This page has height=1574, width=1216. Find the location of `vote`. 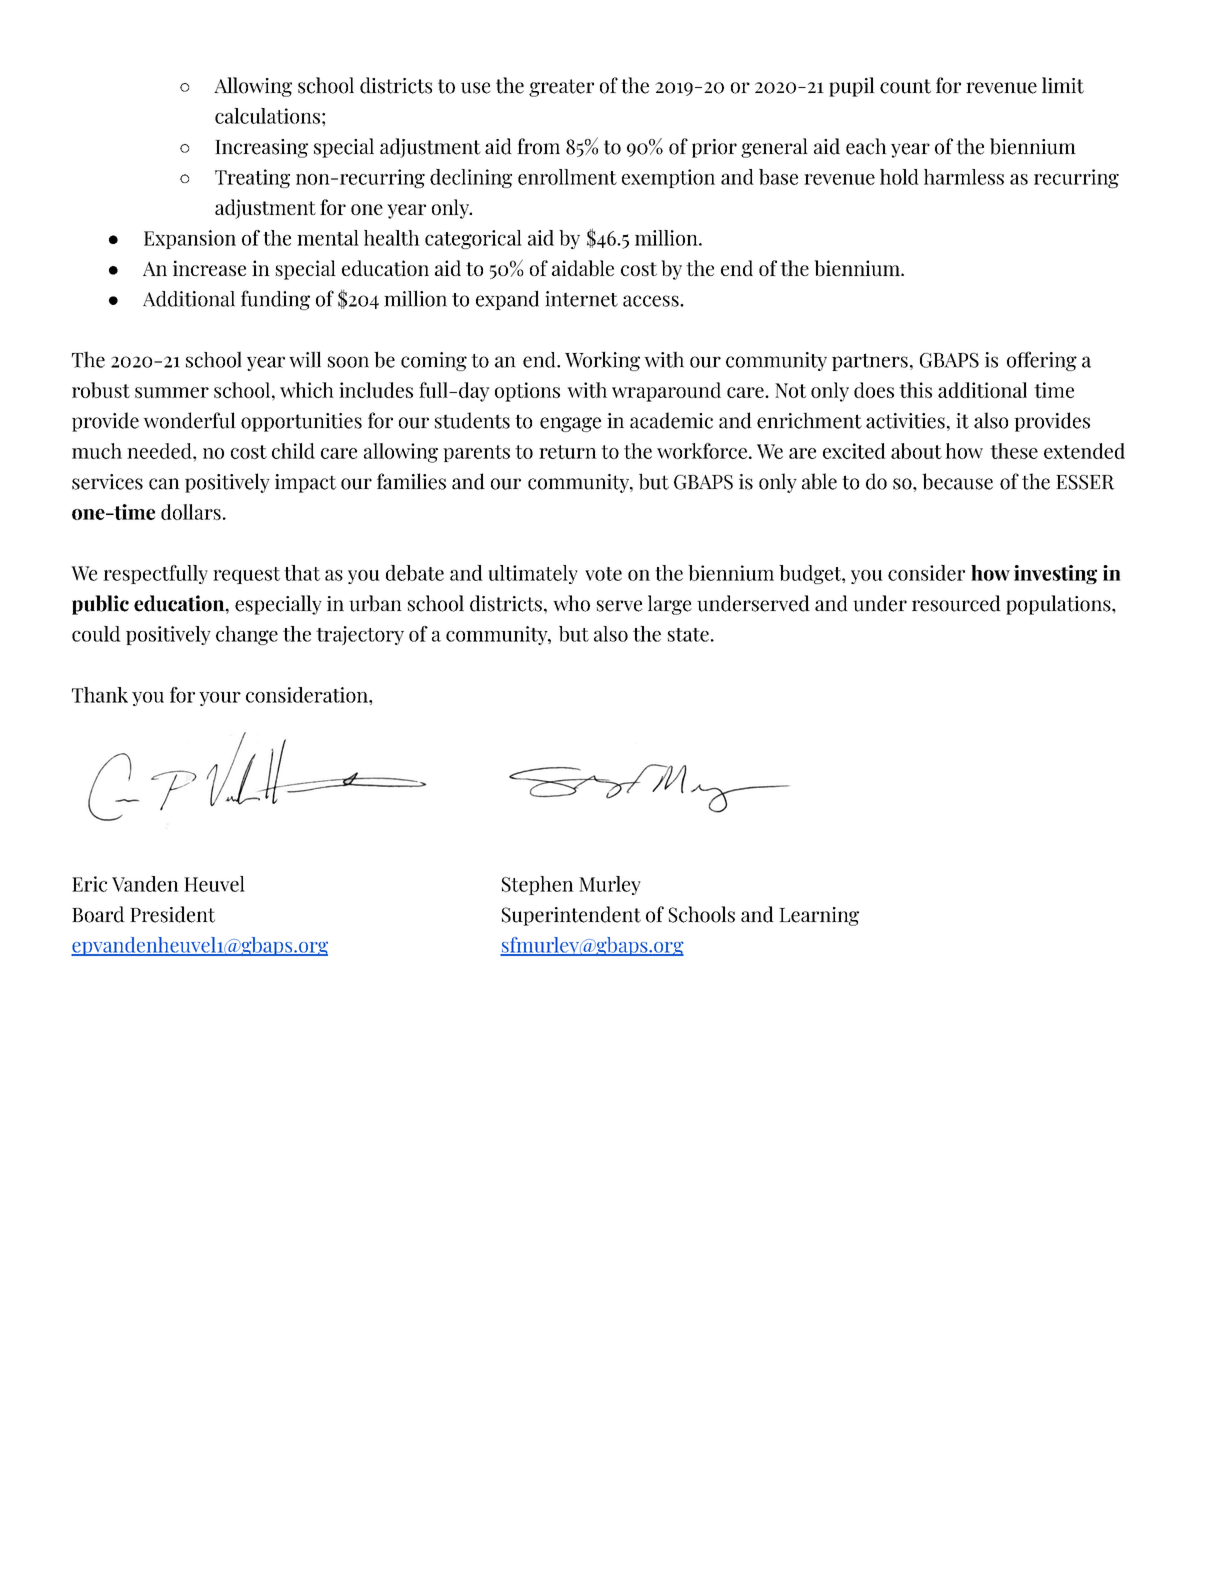

vote is located at coordinates (603, 574).
